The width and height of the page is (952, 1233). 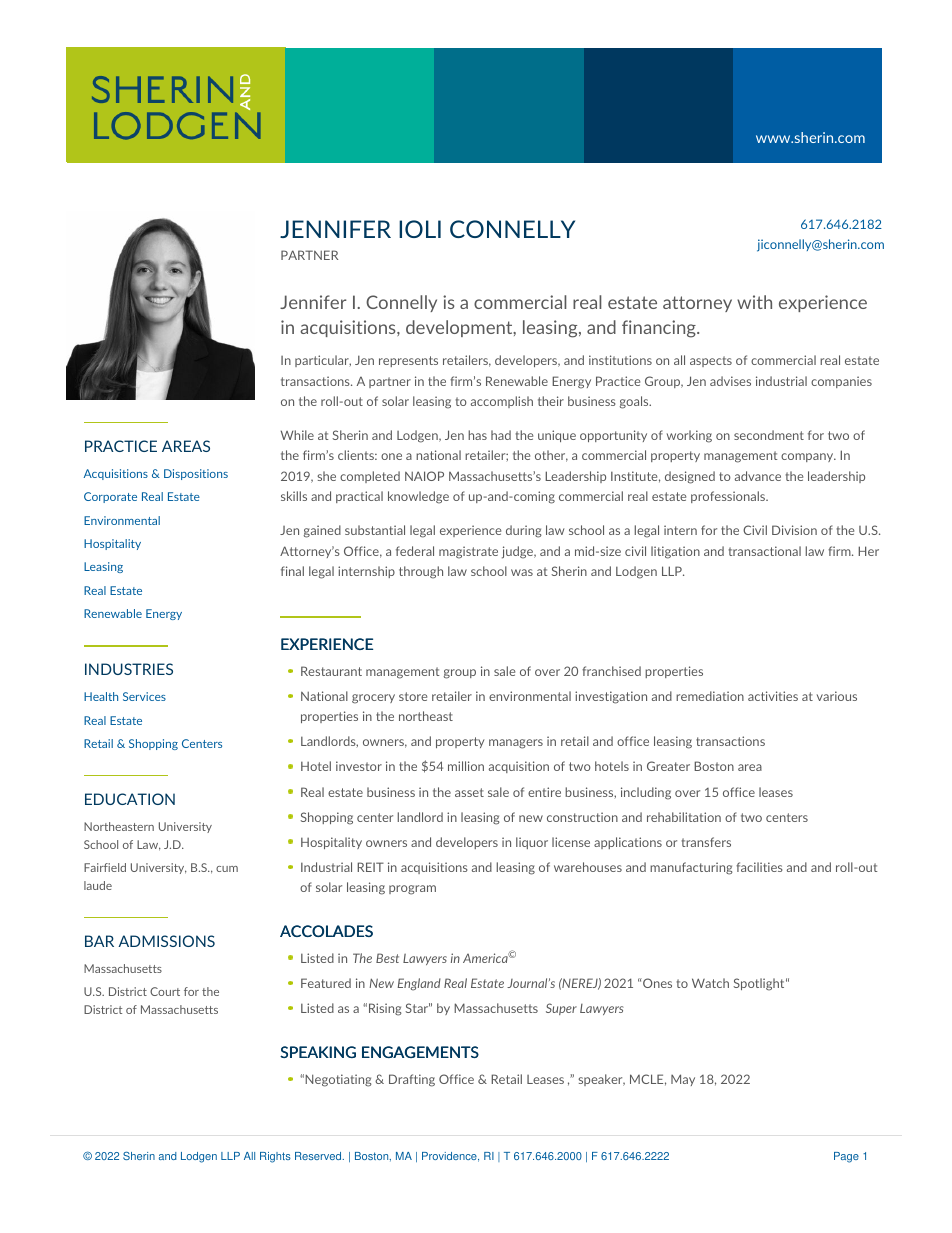 What do you see at coordinates (297, 435) in the page?
I see `While` at bounding box center [297, 435].
